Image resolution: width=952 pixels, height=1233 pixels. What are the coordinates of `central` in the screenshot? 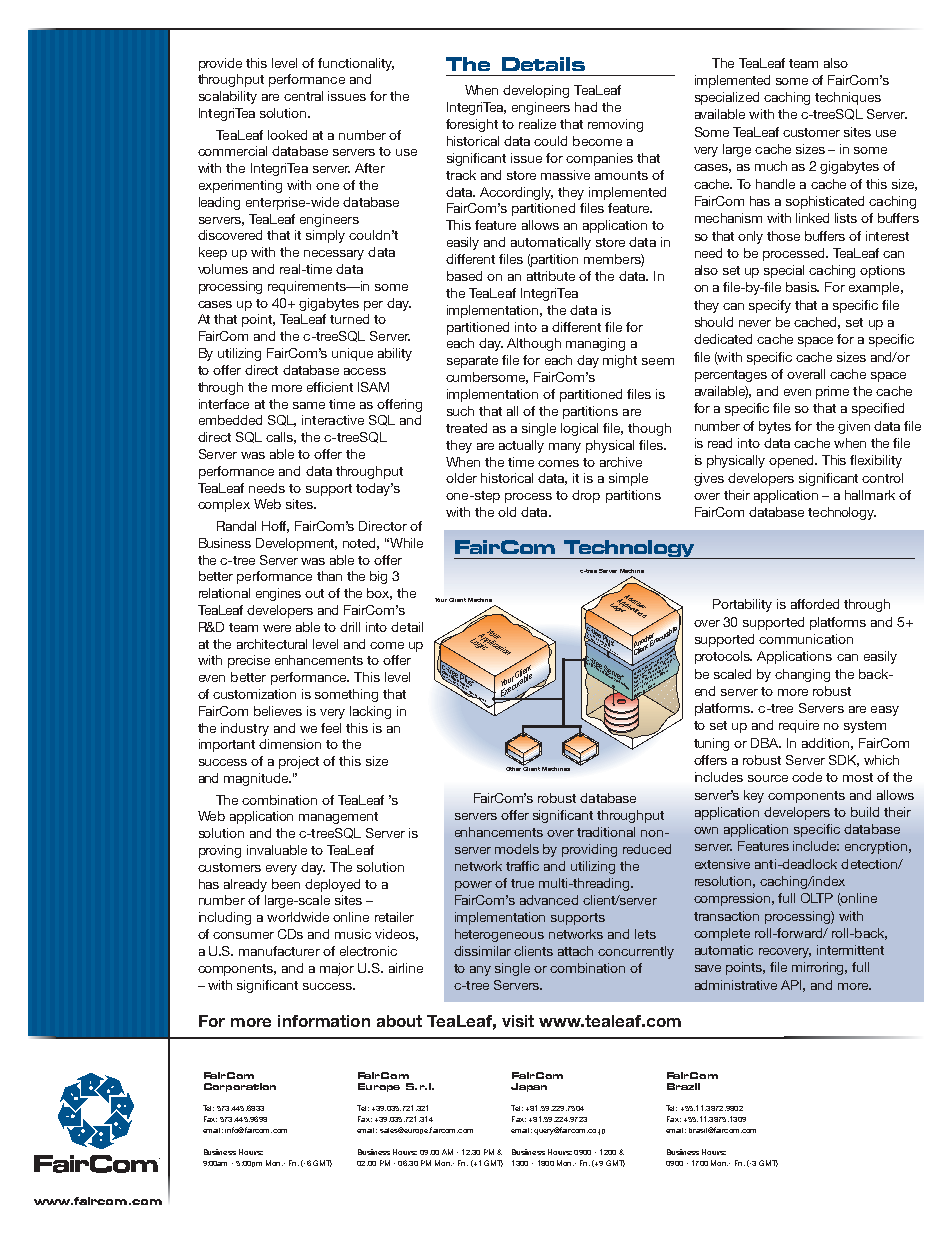 It's located at (303, 96).
